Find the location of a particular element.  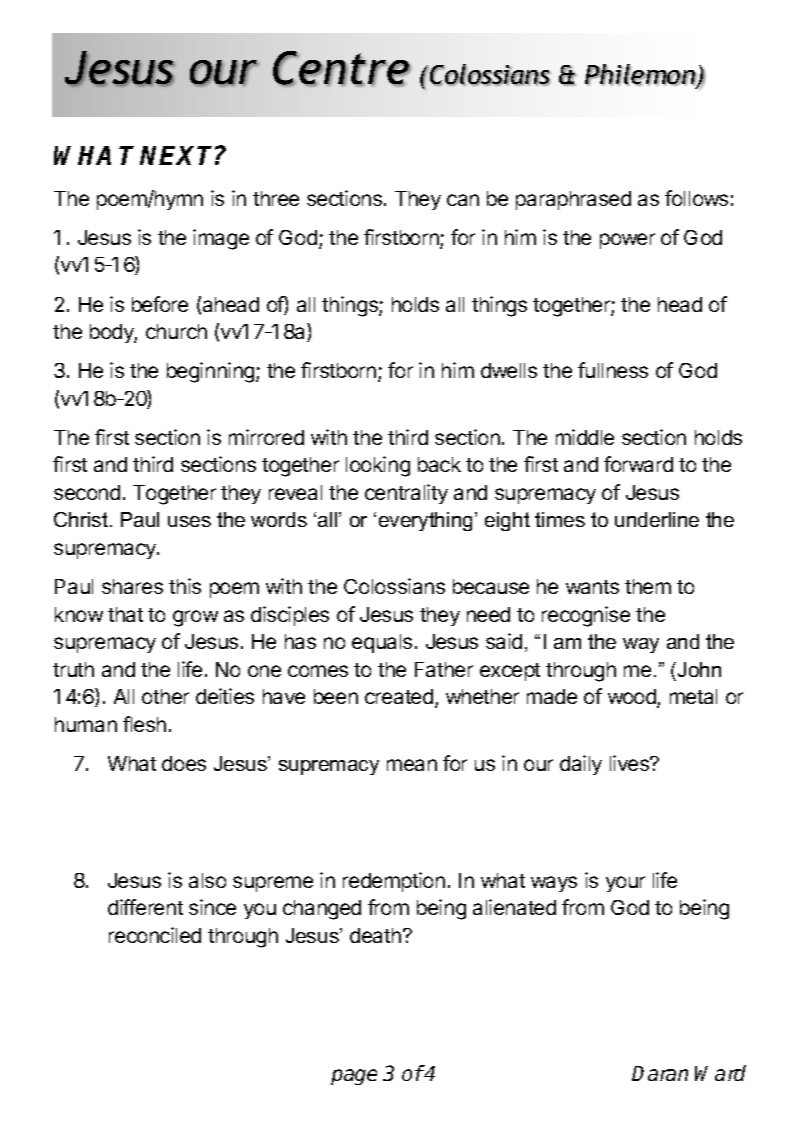

Centre is located at coordinates (342, 69).
